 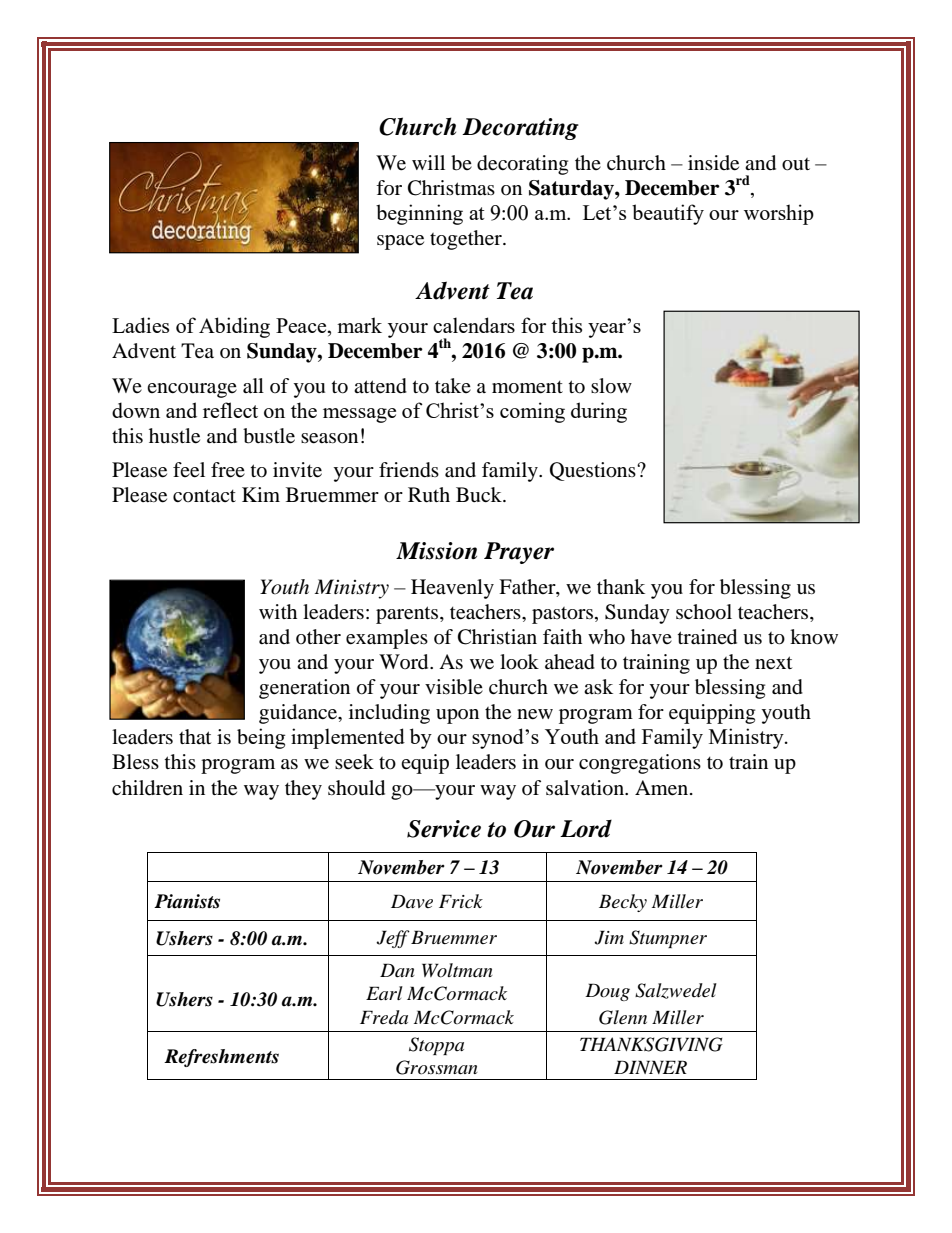 What do you see at coordinates (452, 589) in the page?
I see `Heavenly` at bounding box center [452, 589].
